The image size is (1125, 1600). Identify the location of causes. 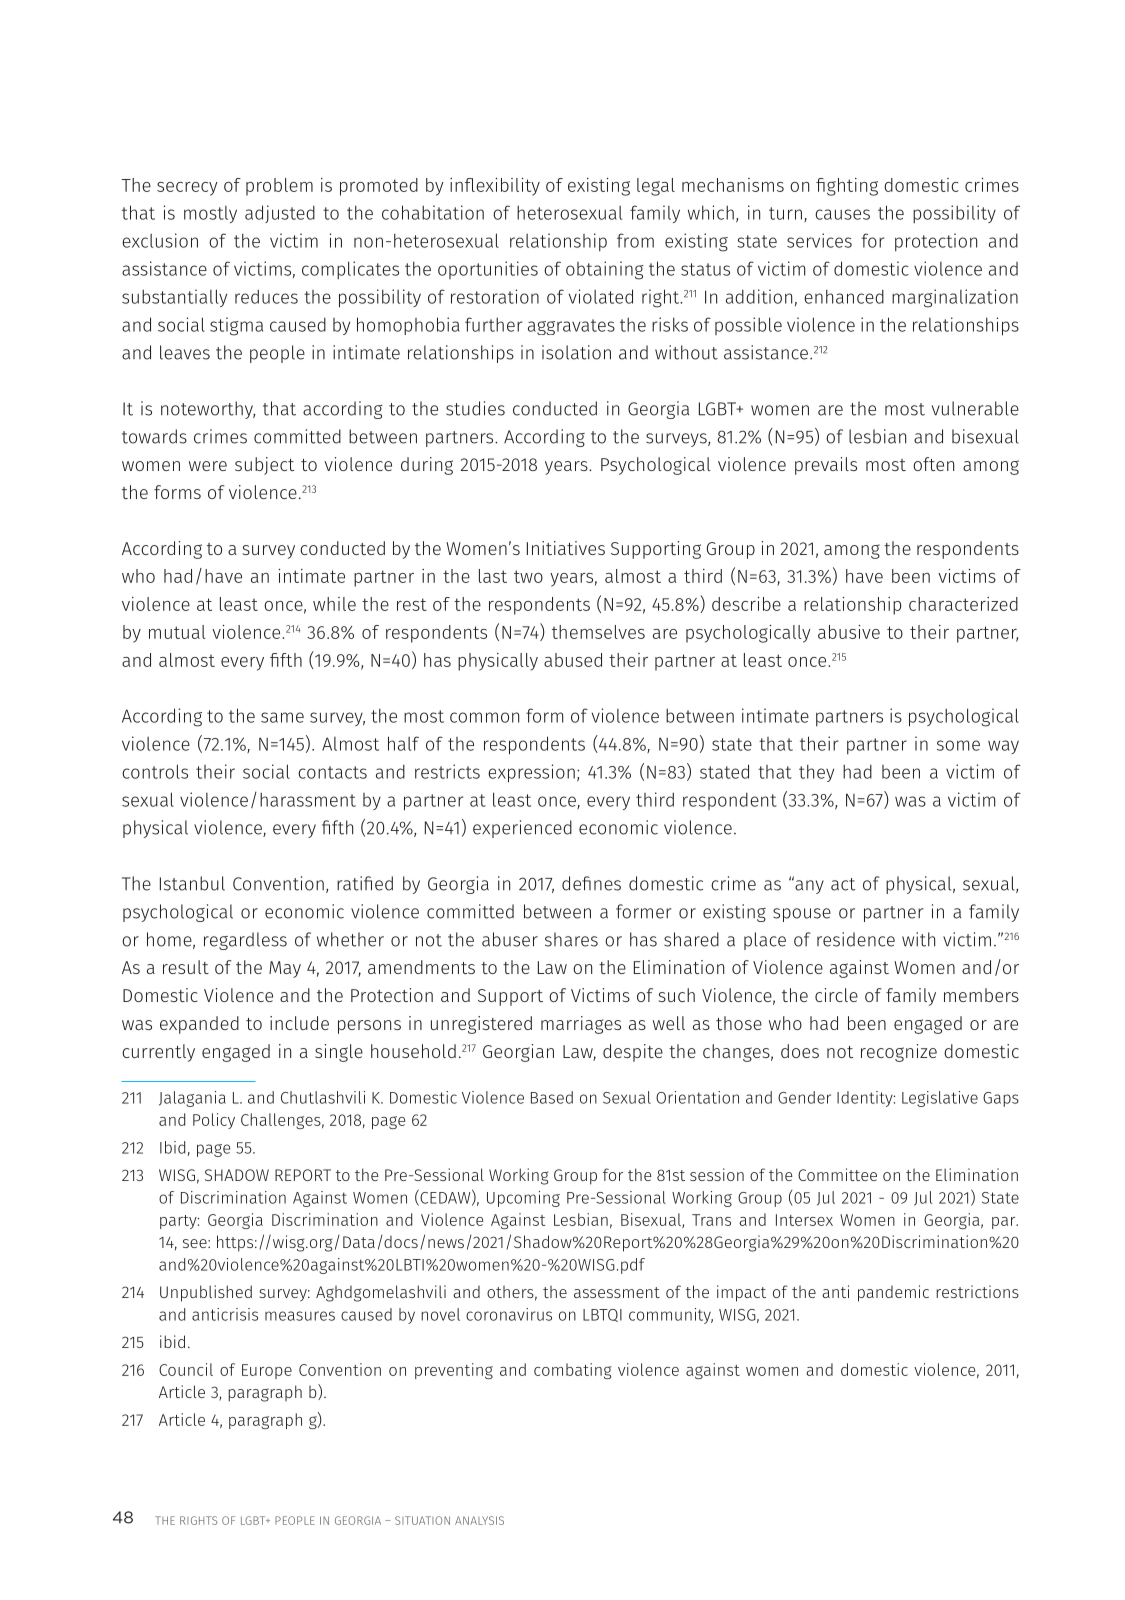
(842, 214).
